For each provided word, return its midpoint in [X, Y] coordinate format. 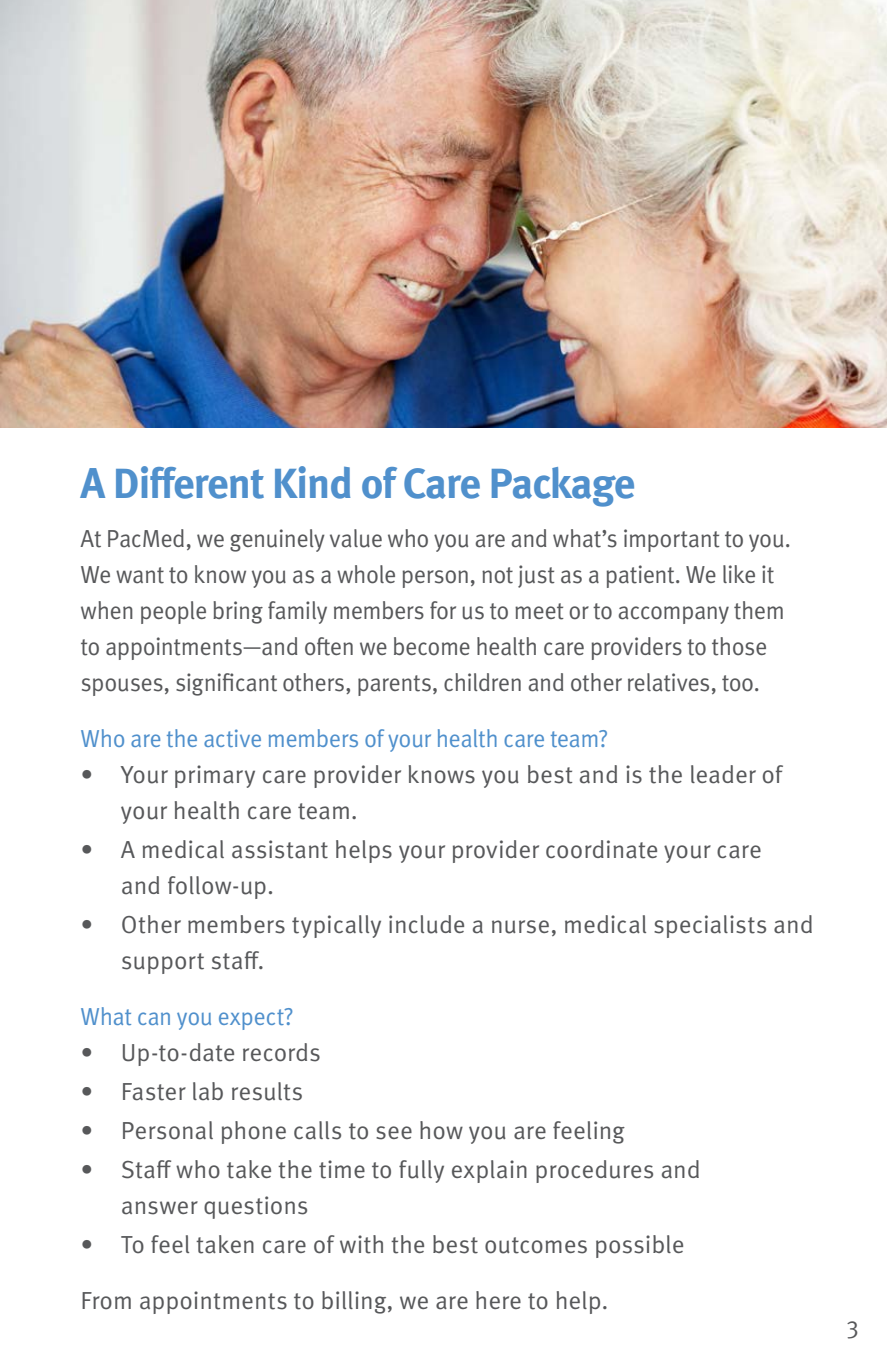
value [356, 538]
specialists [710, 926]
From [106, 1301]
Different [190, 482]
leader [723, 774]
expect [252, 1019]
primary [215, 776]
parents [394, 685]
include [426, 924]
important [672, 540]
